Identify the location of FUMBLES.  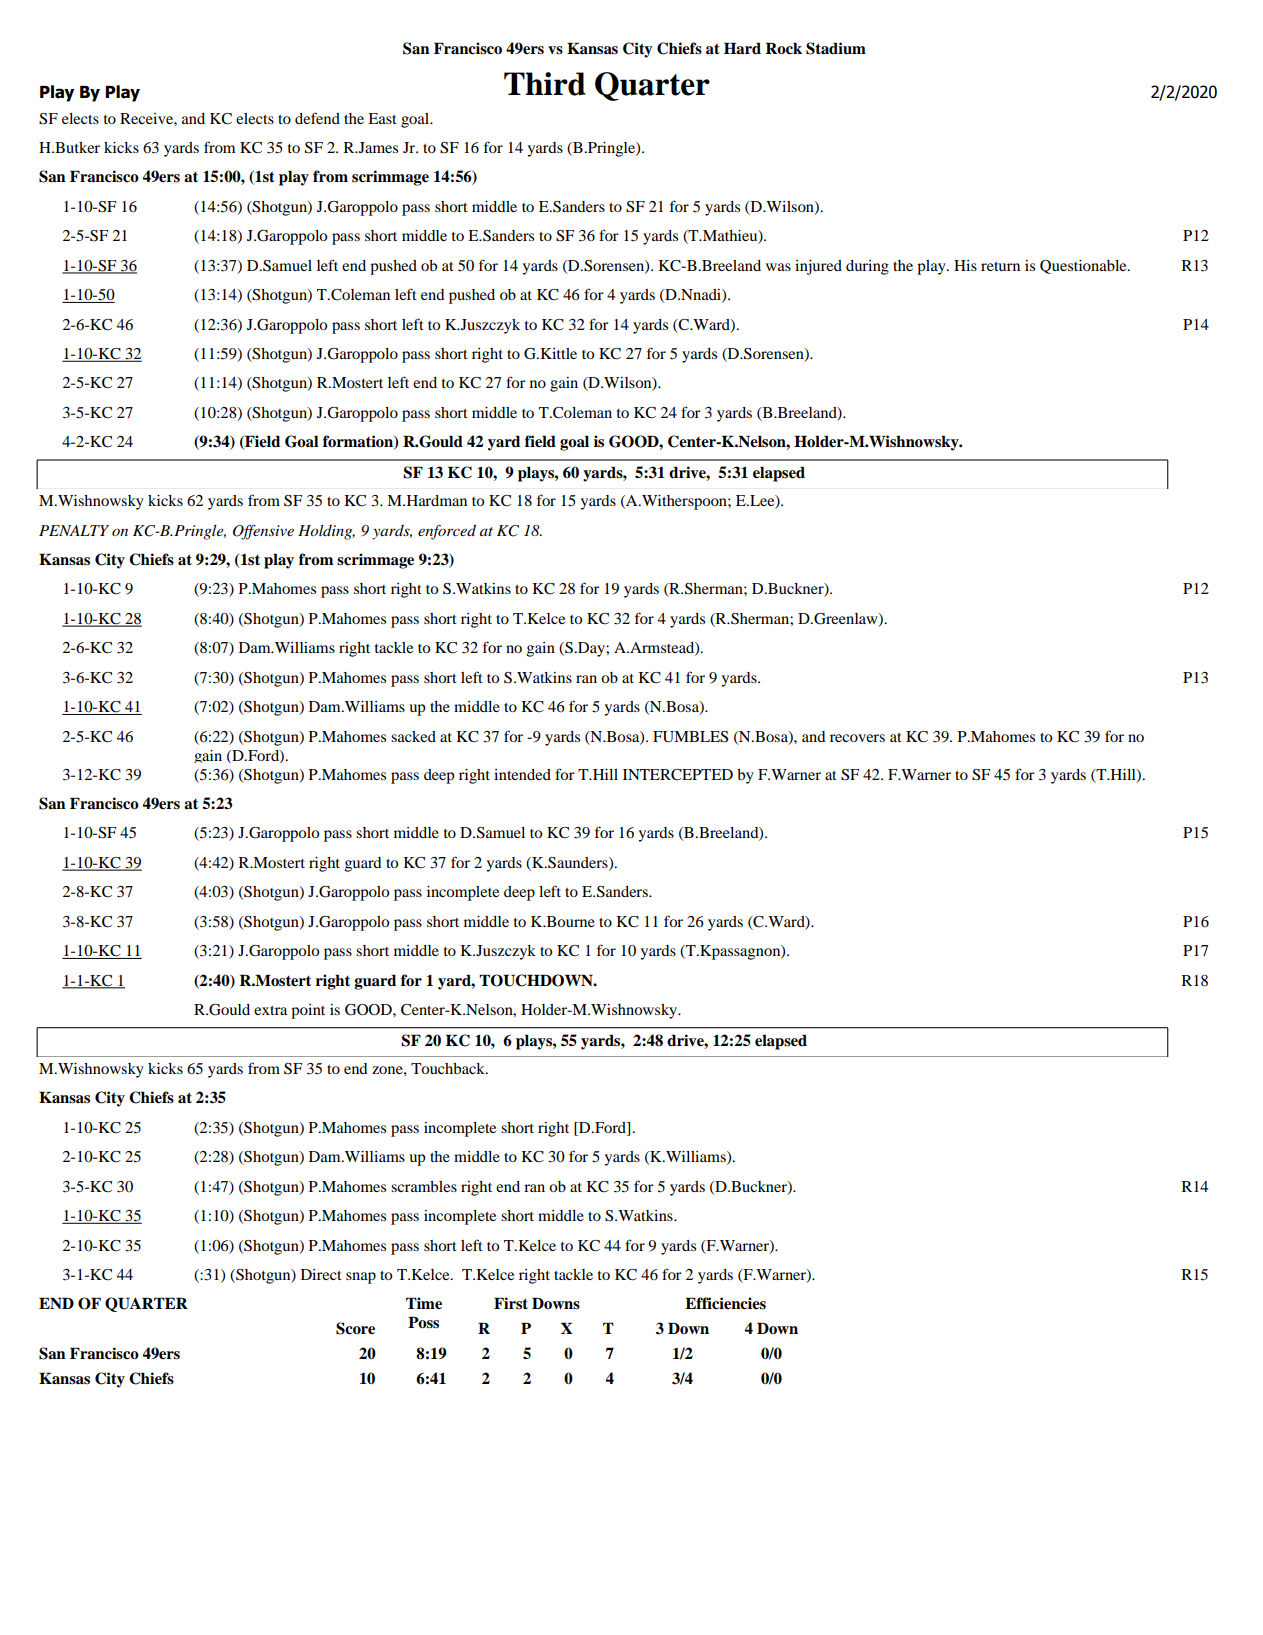
(690, 737).
